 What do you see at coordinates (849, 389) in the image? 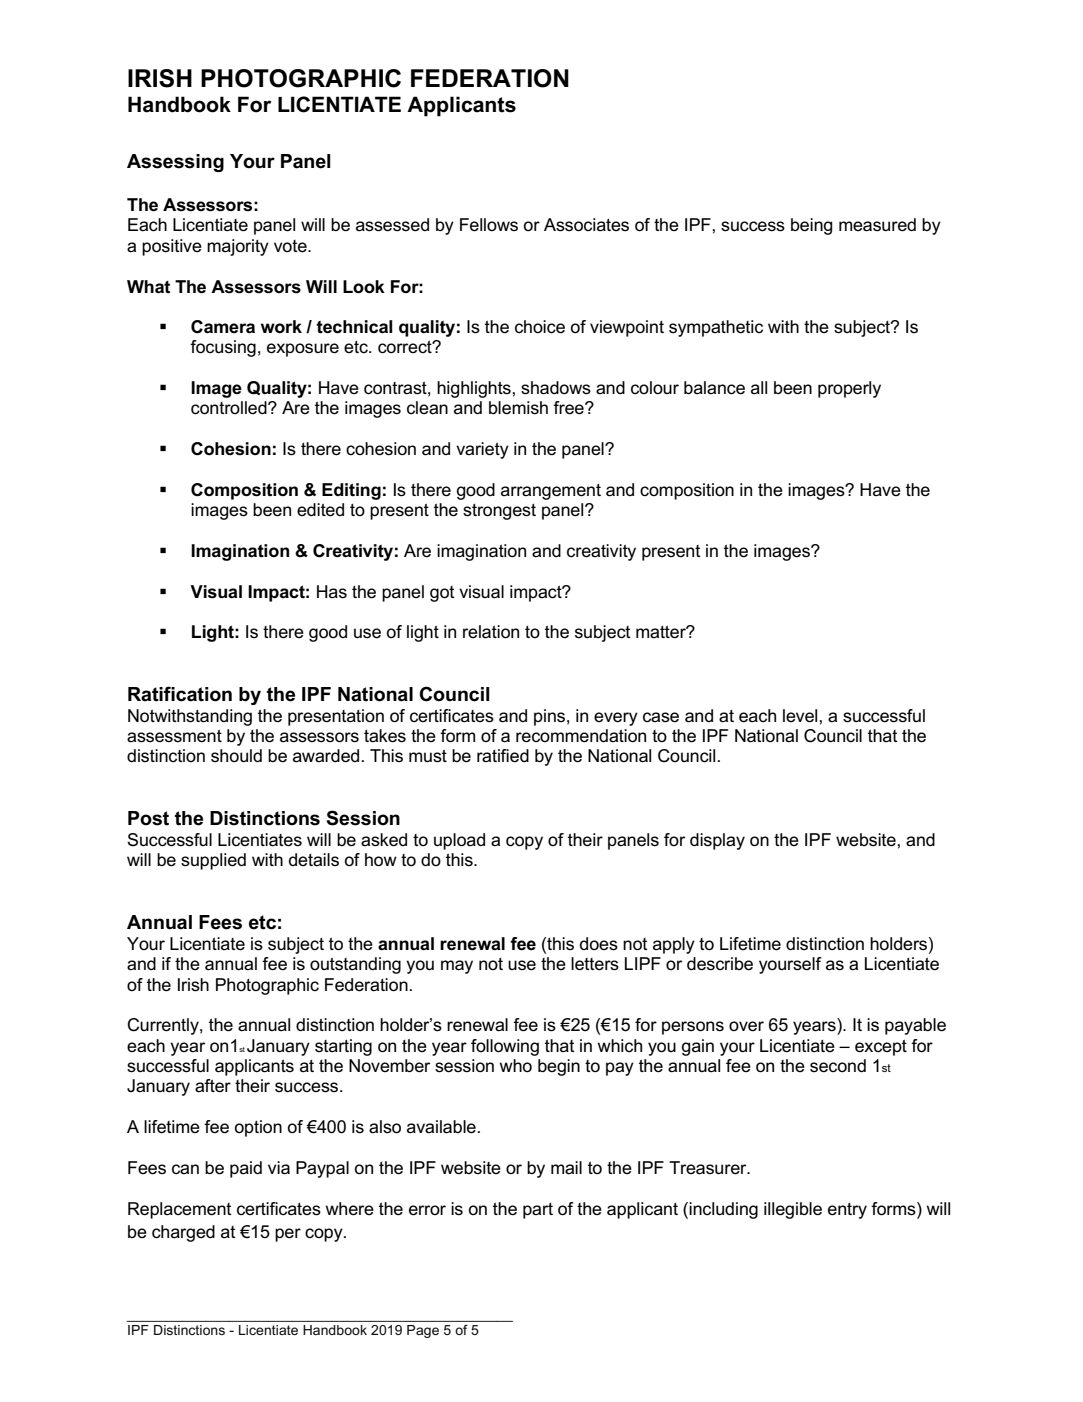
I see `properly` at bounding box center [849, 389].
